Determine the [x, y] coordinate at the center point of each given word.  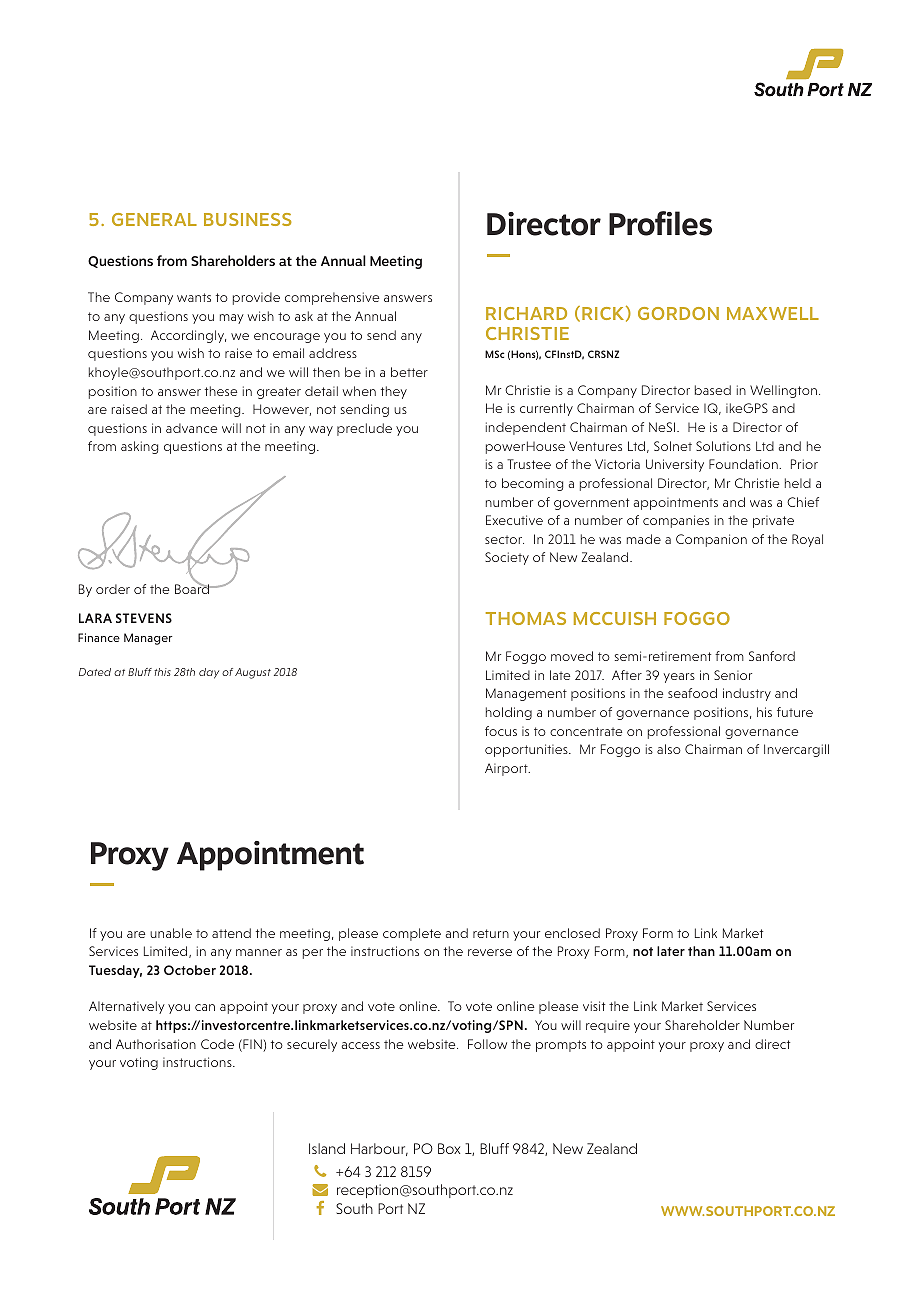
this [162, 672]
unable [171, 933]
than [701, 951]
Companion [711, 540]
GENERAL [154, 219]
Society [507, 558]
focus [501, 731]
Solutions [723, 446]
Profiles [660, 223]
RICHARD [526, 313]
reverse [490, 952]
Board [193, 588]
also [669, 749]
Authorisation [156, 1044]
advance [191, 428]
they [394, 392]
